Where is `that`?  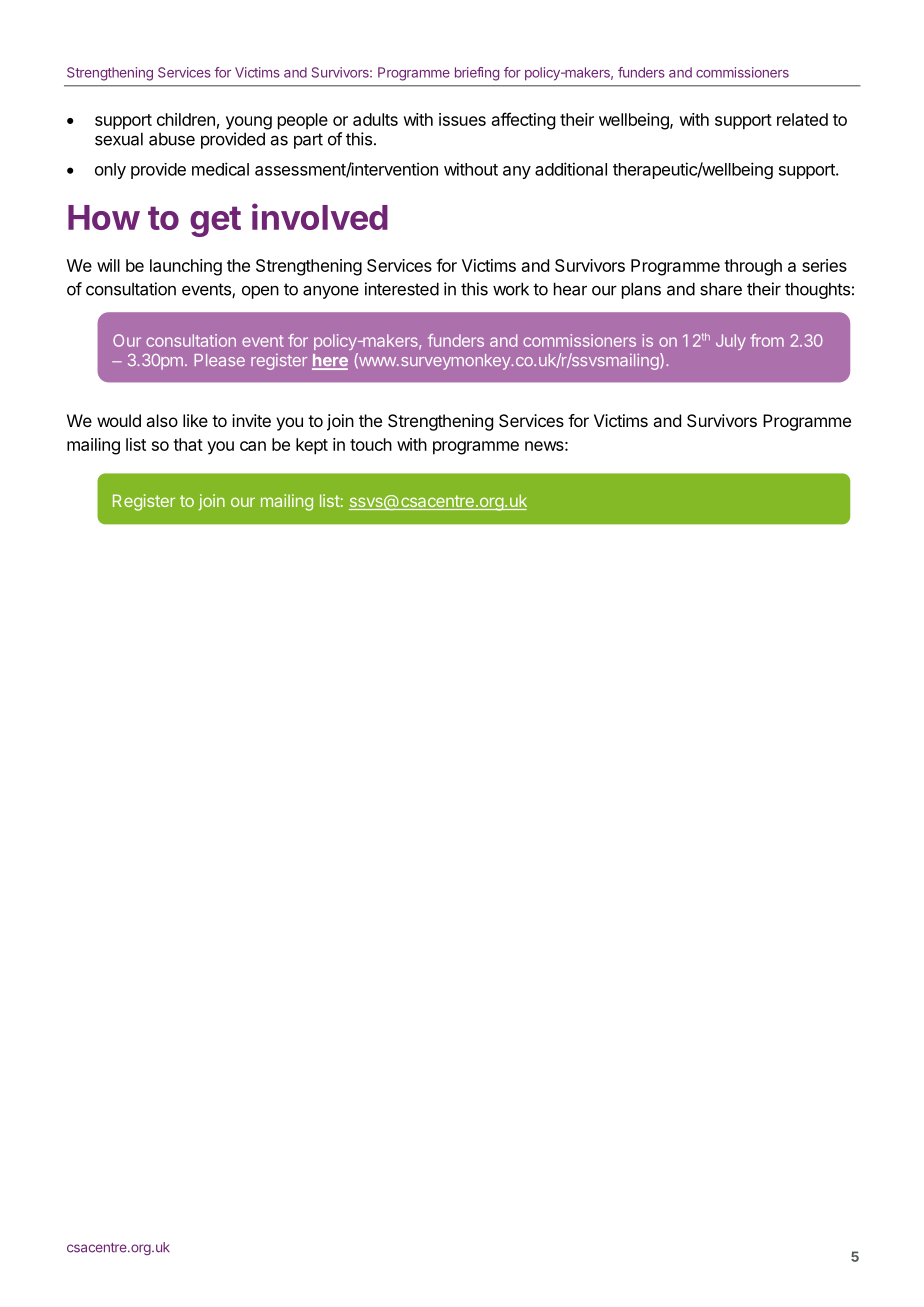
that is located at coordinates (188, 444).
